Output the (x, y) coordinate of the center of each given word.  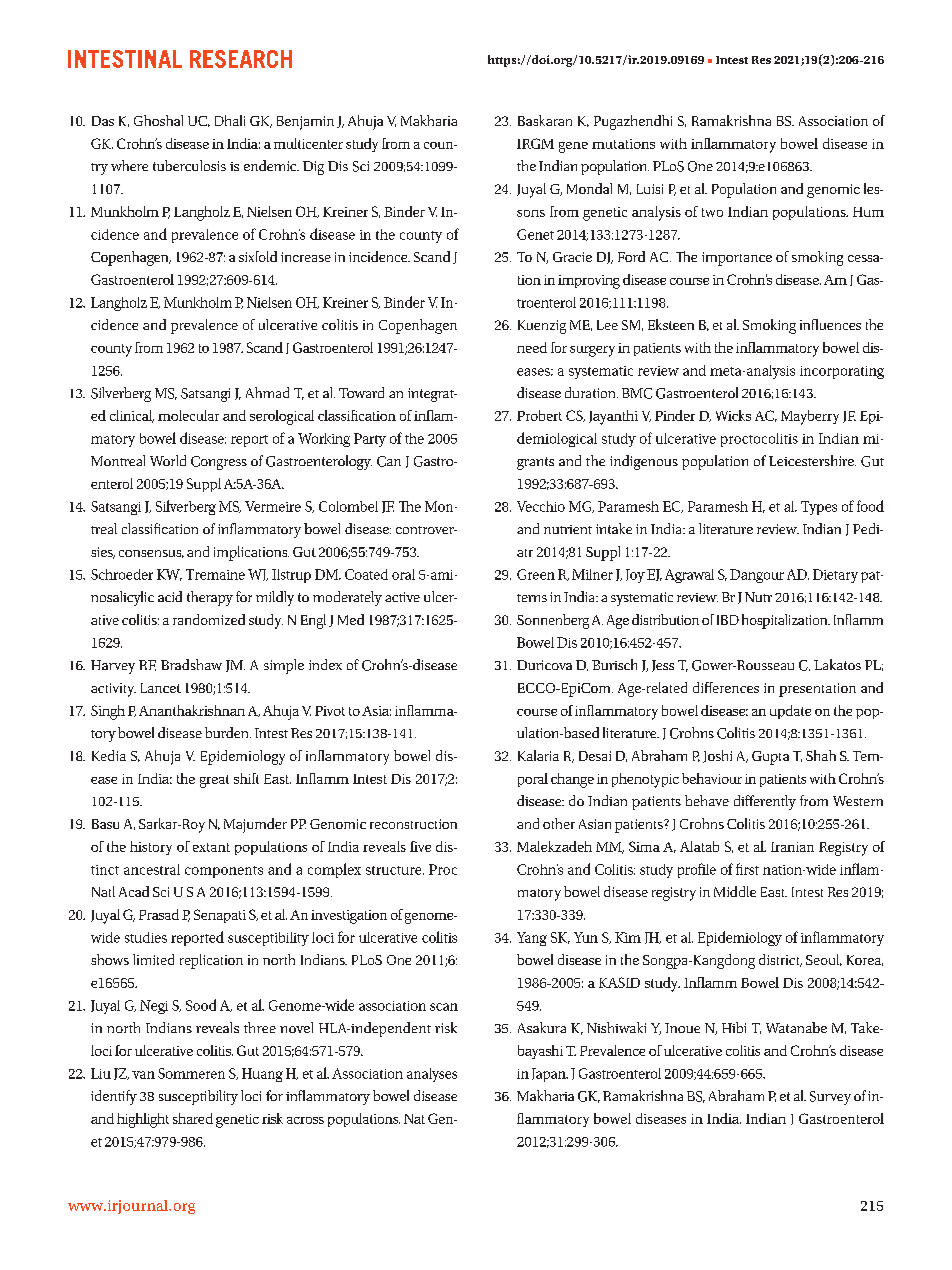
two (712, 212)
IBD (728, 620)
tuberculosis (189, 165)
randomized (209, 619)
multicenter (308, 143)
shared (193, 1118)
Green (536, 574)
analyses (432, 1075)
